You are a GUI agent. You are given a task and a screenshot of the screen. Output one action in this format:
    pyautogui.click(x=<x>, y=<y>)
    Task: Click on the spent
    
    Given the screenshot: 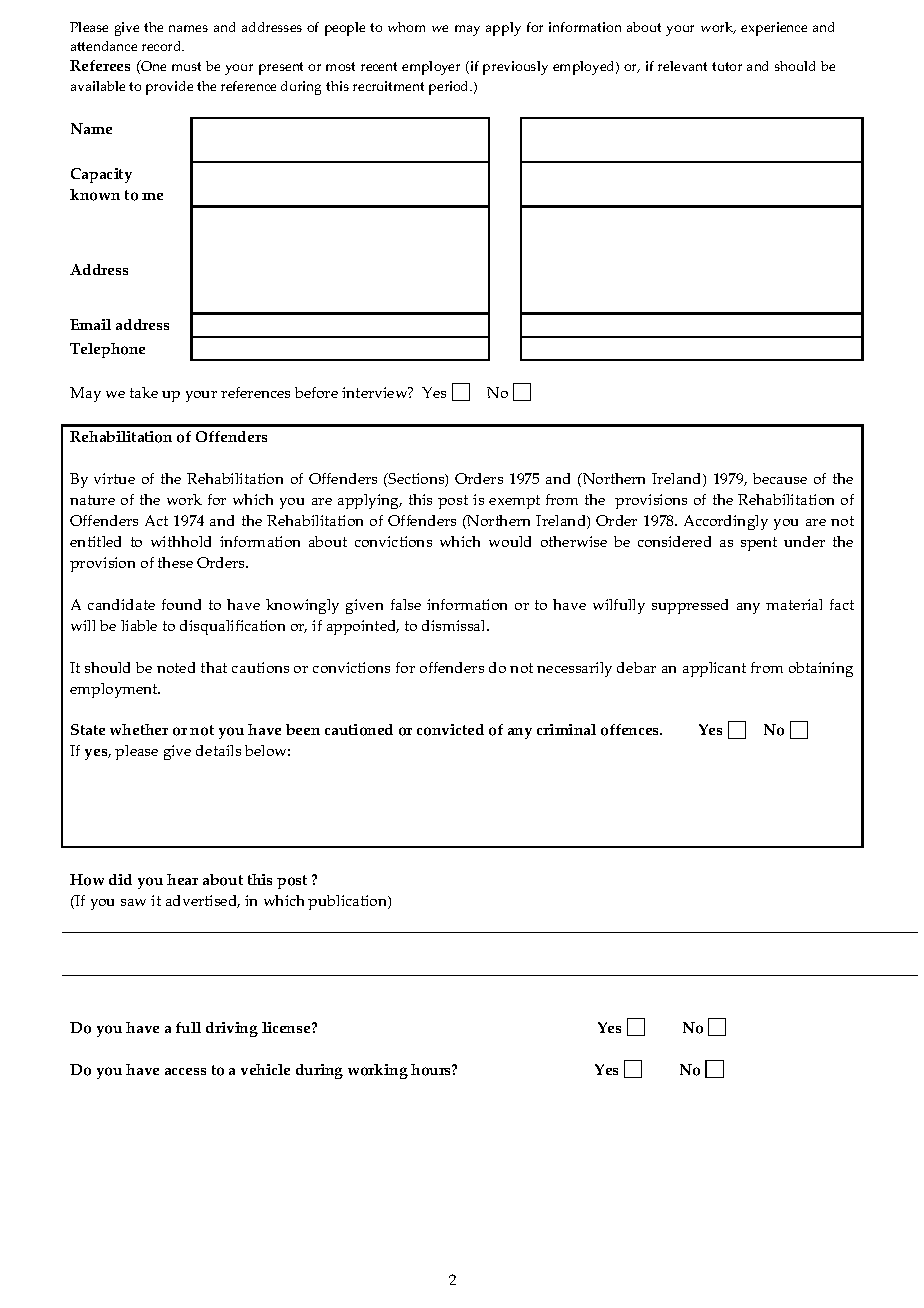 What is the action you would take?
    pyautogui.click(x=759, y=544)
